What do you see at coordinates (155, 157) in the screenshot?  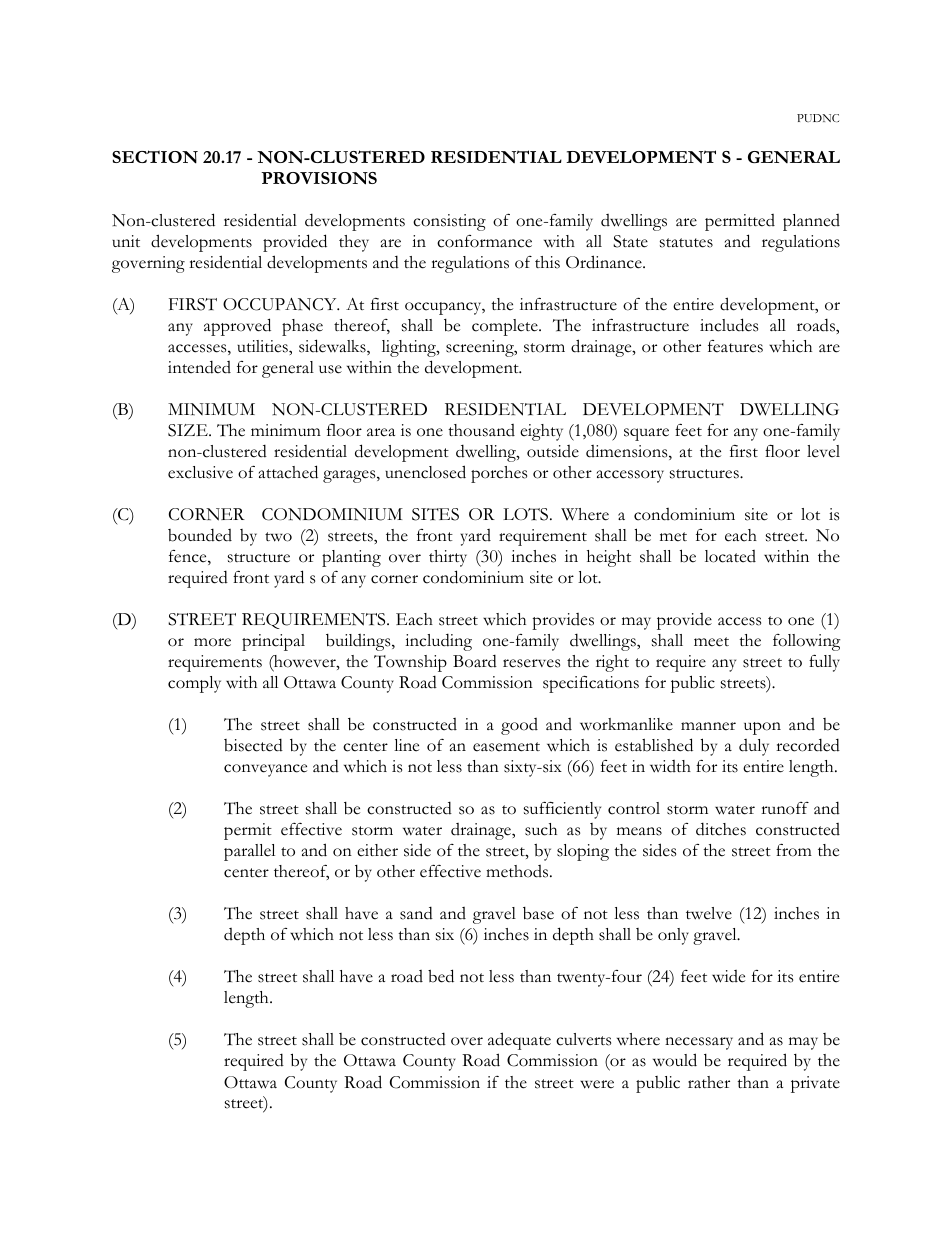 I see `SECTION` at bounding box center [155, 157].
